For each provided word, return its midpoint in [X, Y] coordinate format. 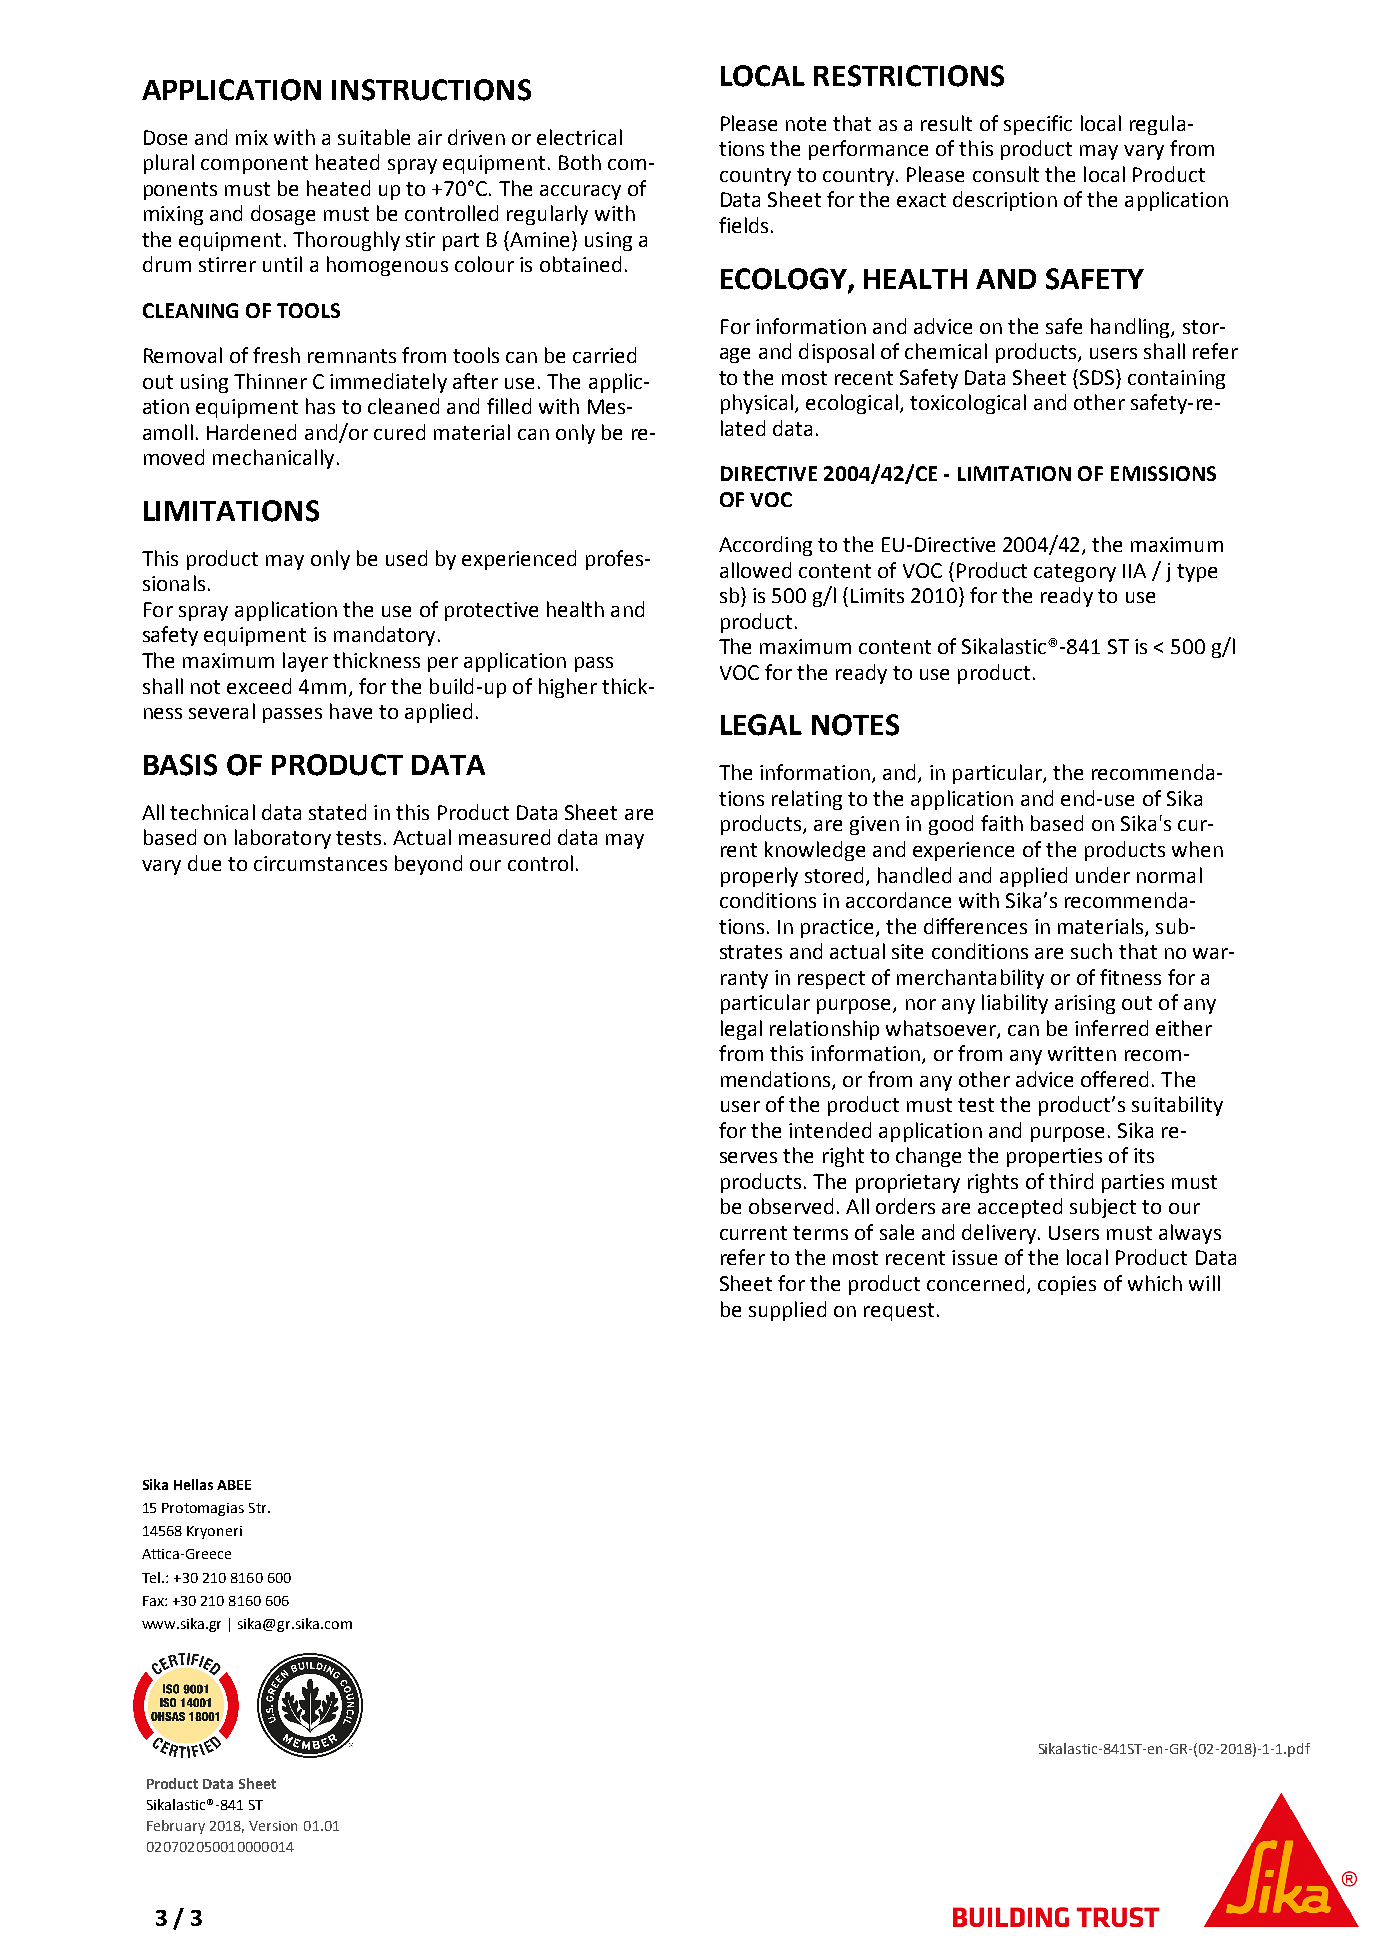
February [176, 1827]
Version [273, 1826]
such [1091, 951]
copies [1067, 1285]
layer [305, 662]
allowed [755, 570]
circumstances [320, 863]
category [1075, 573]
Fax [154, 1601]
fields [743, 225]
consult [1006, 174]
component [254, 165]
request [899, 1312]
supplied [787, 1311]
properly [759, 877]
